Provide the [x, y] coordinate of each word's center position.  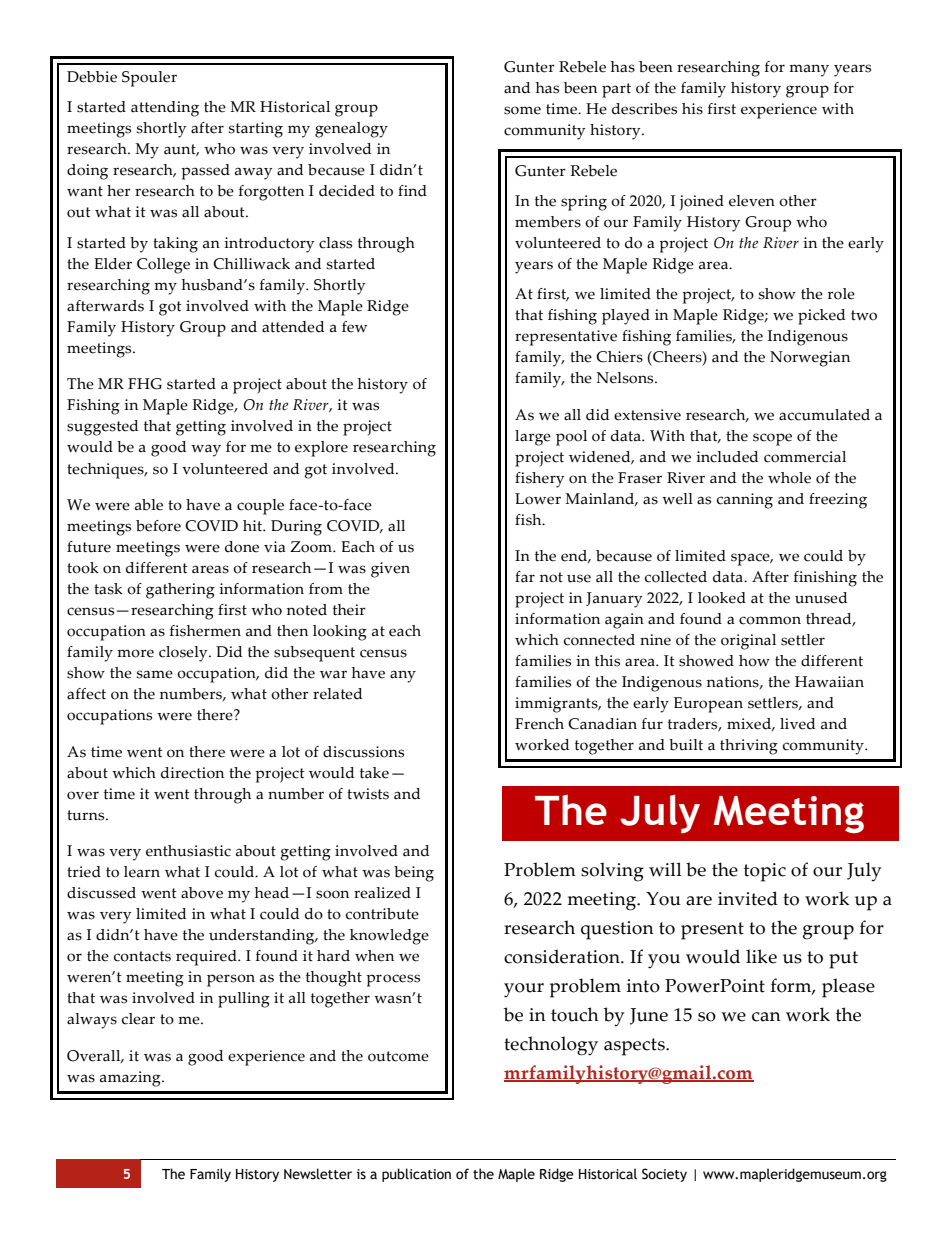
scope [772, 439]
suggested [102, 428]
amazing [131, 1079]
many [809, 70]
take [374, 773]
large [533, 438]
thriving [749, 747]
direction [192, 773]
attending [165, 109]
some [522, 110]
